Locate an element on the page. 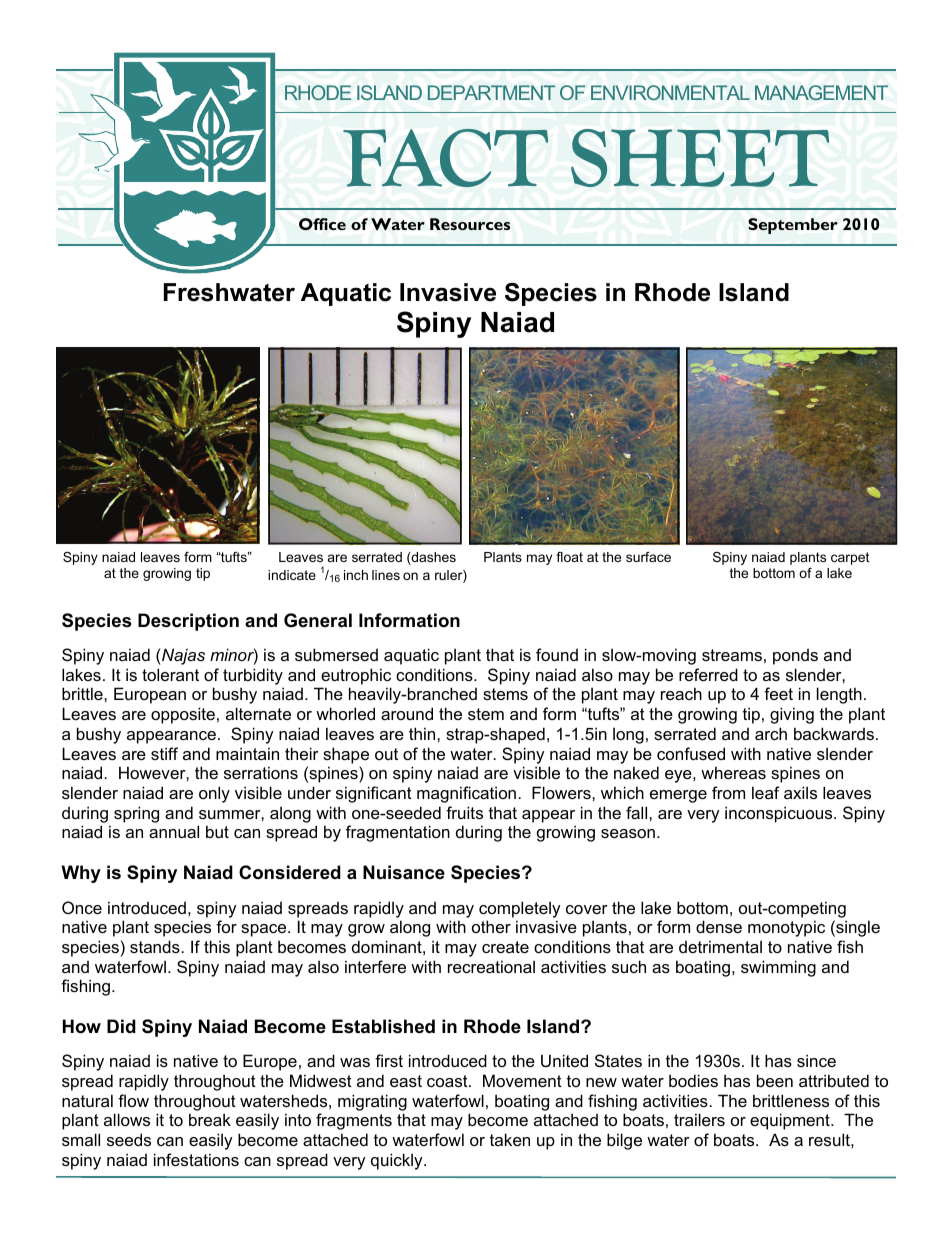 The image size is (952, 1233). found is located at coordinates (557, 654).
